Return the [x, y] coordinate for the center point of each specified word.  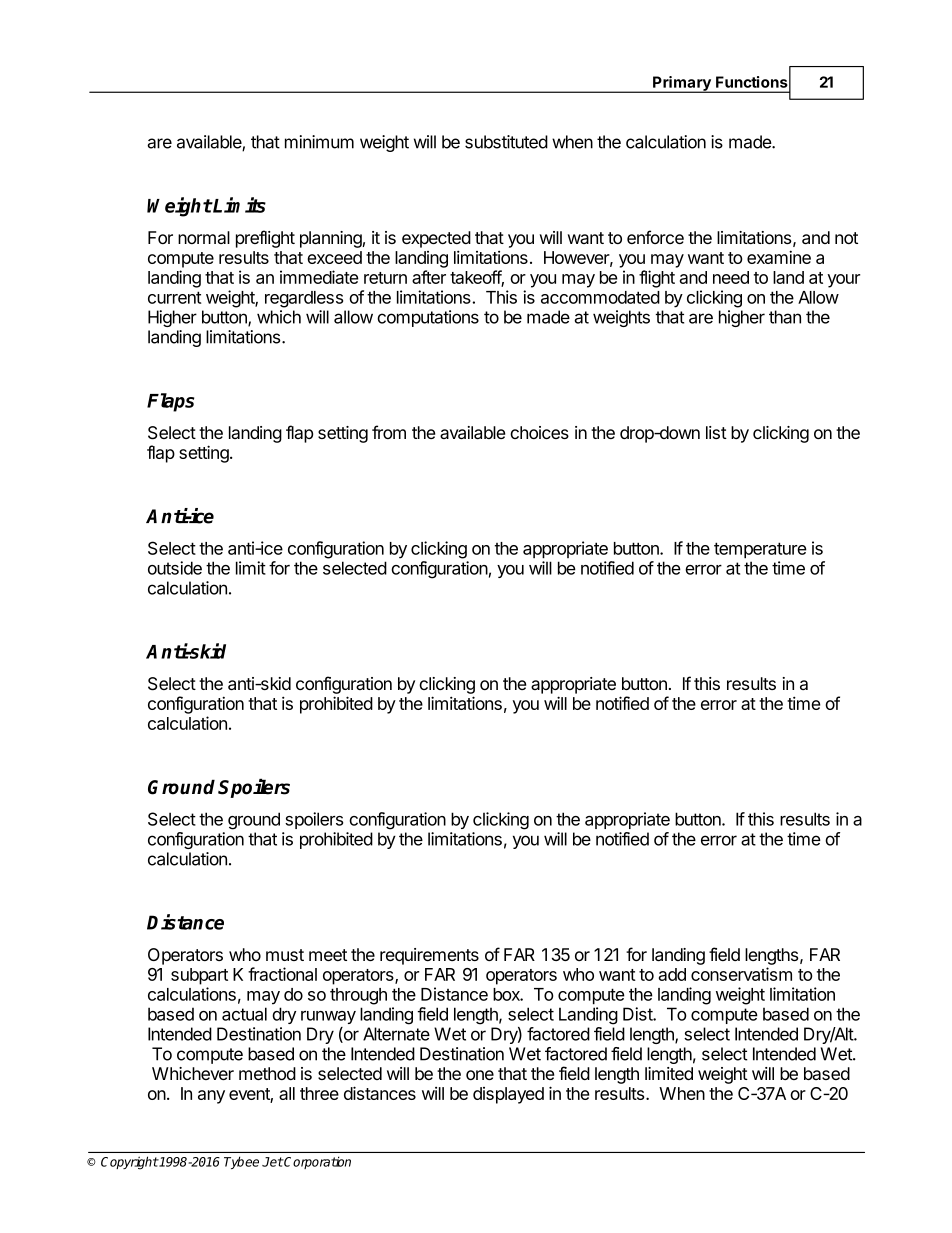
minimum [319, 142]
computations [428, 318]
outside [175, 568]
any [211, 1097]
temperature [760, 550]
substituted [506, 142]
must [285, 955]
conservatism [741, 974]
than [785, 317]
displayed [508, 1095]
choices [539, 432]
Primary [682, 84]
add [672, 974]
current [174, 297]
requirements [429, 956]
